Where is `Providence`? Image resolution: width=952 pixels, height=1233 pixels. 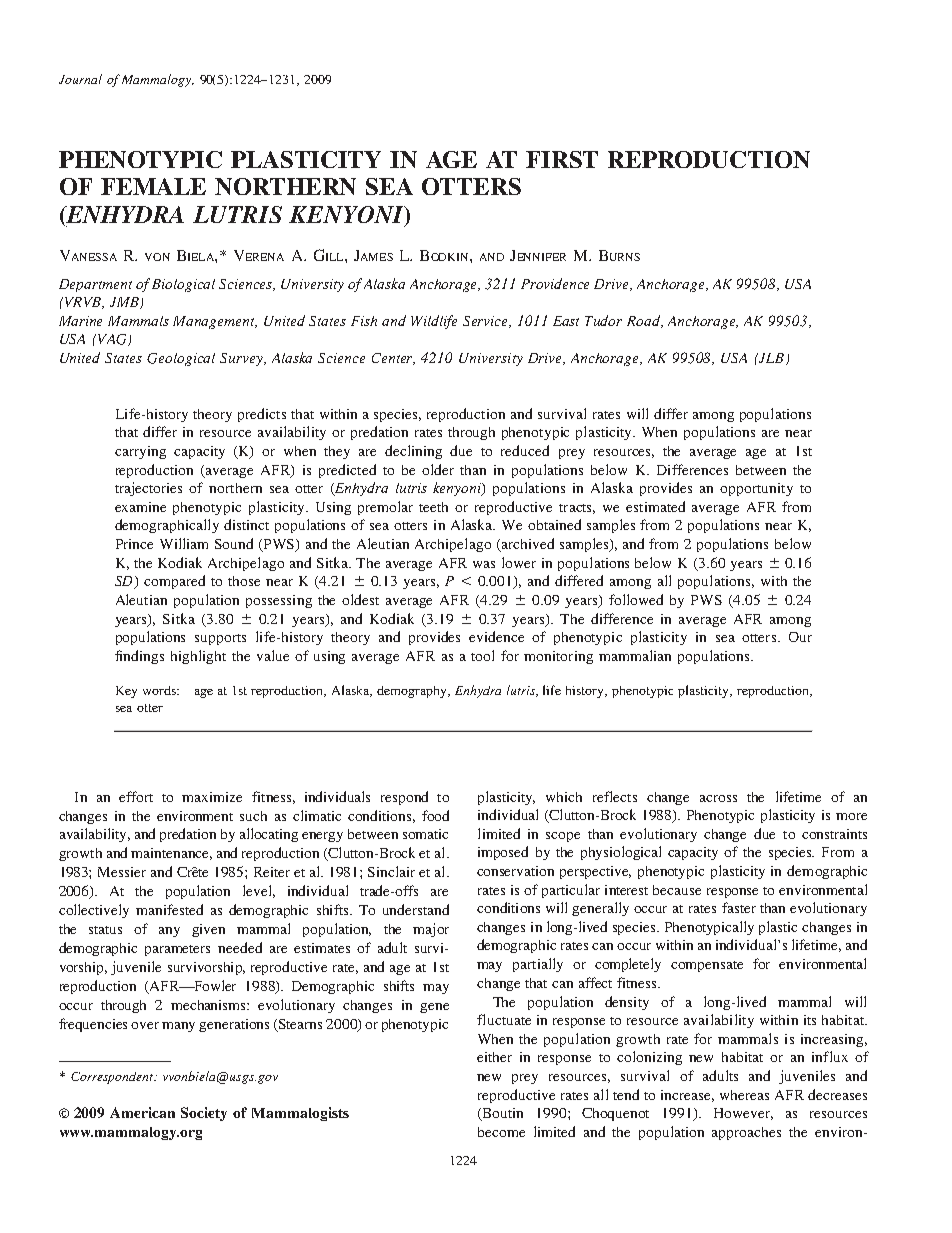
Providence is located at coordinates (555, 283).
